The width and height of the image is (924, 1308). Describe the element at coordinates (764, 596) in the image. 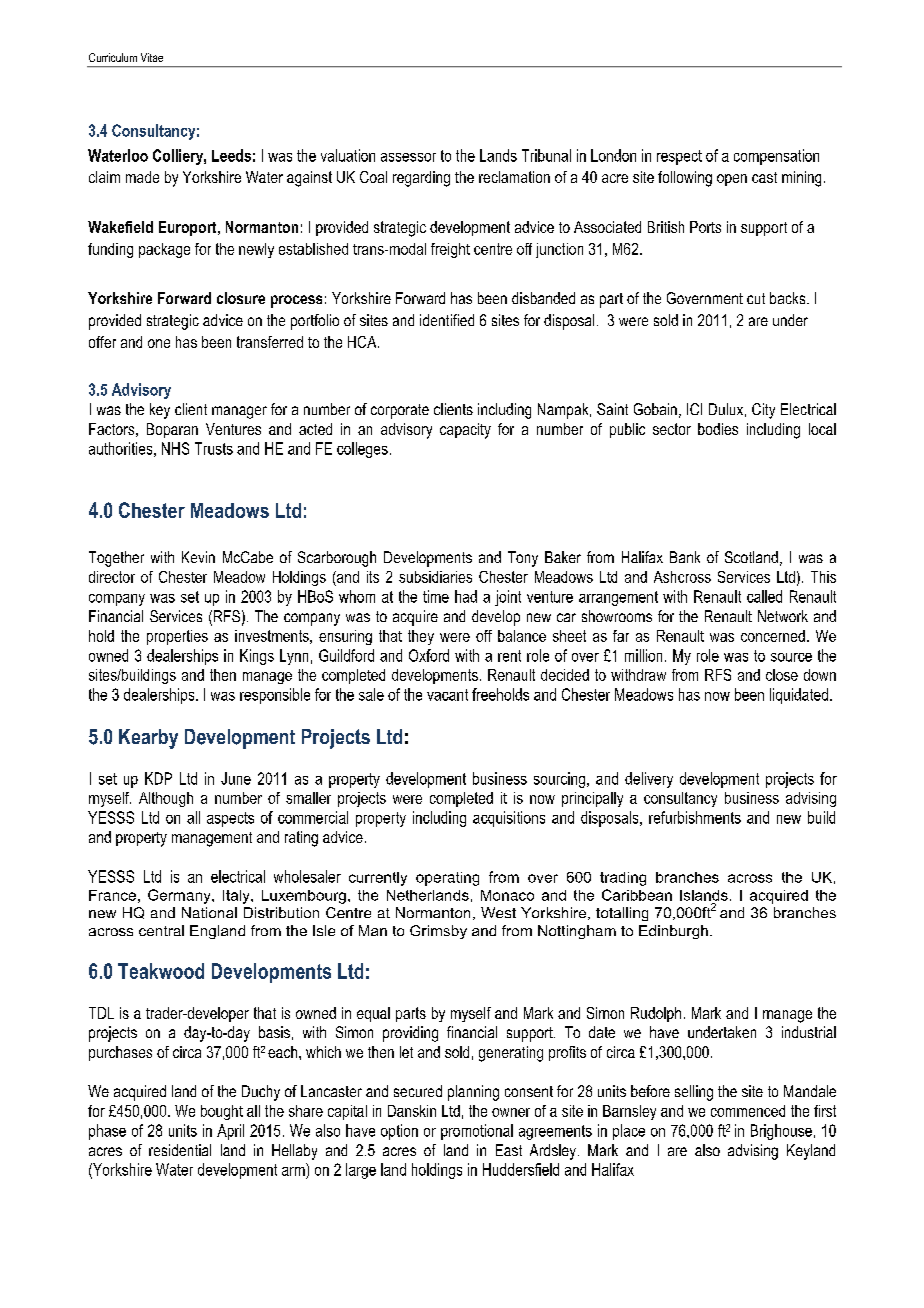

I see `called` at that location.
